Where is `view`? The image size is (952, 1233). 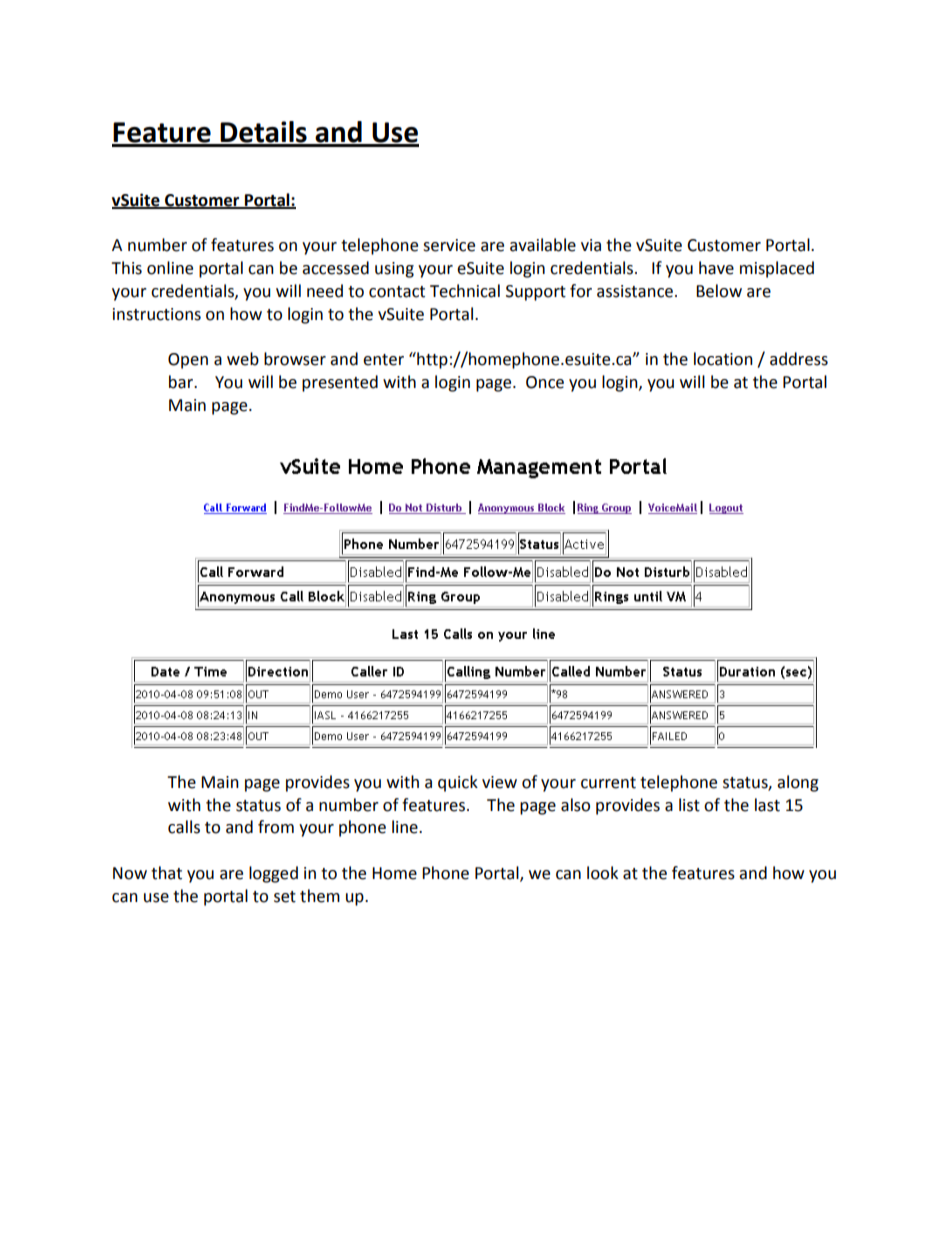
view is located at coordinates (499, 782).
